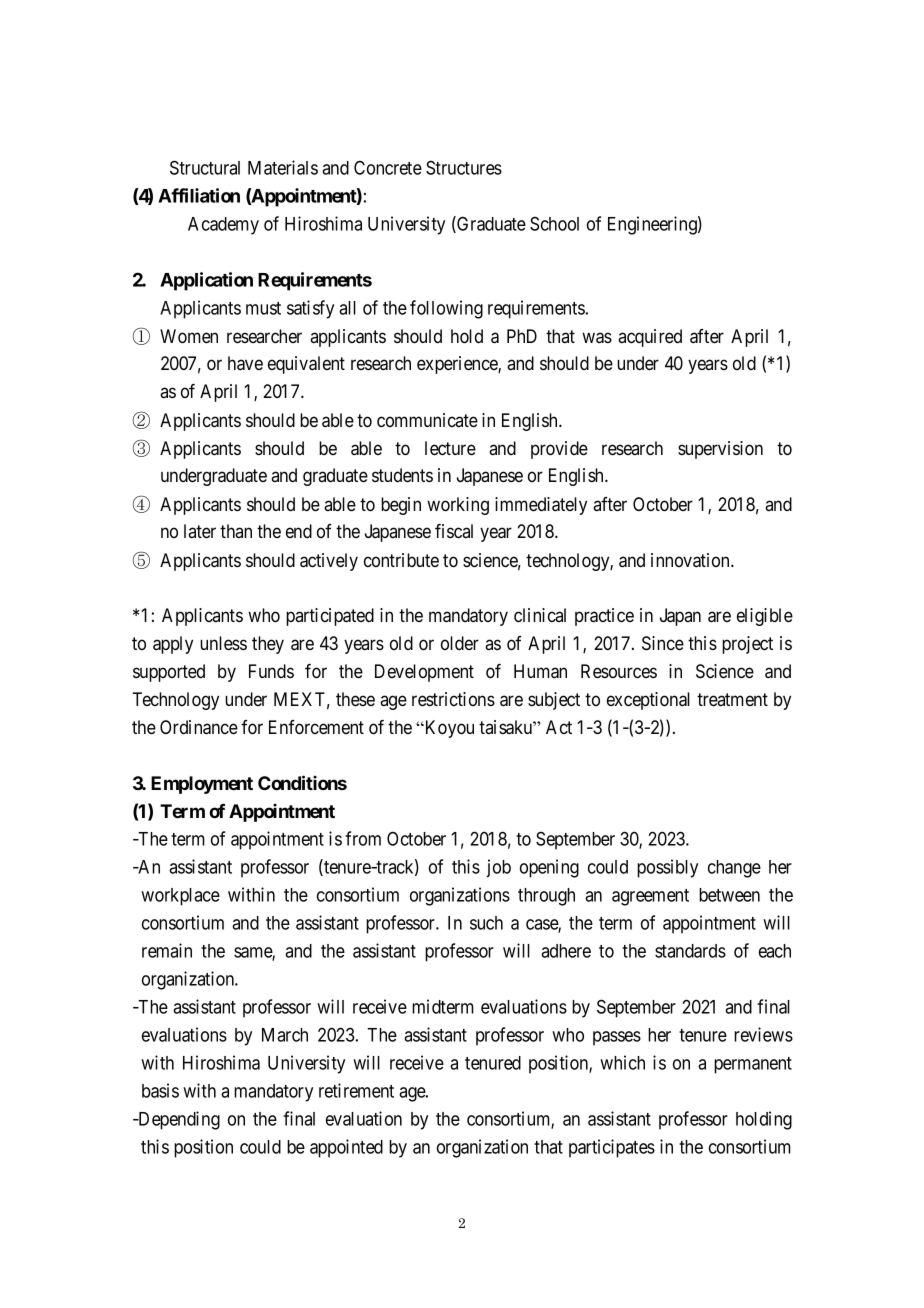 The width and height of the document is (924, 1308). I want to click on have, so click(245, 363).
